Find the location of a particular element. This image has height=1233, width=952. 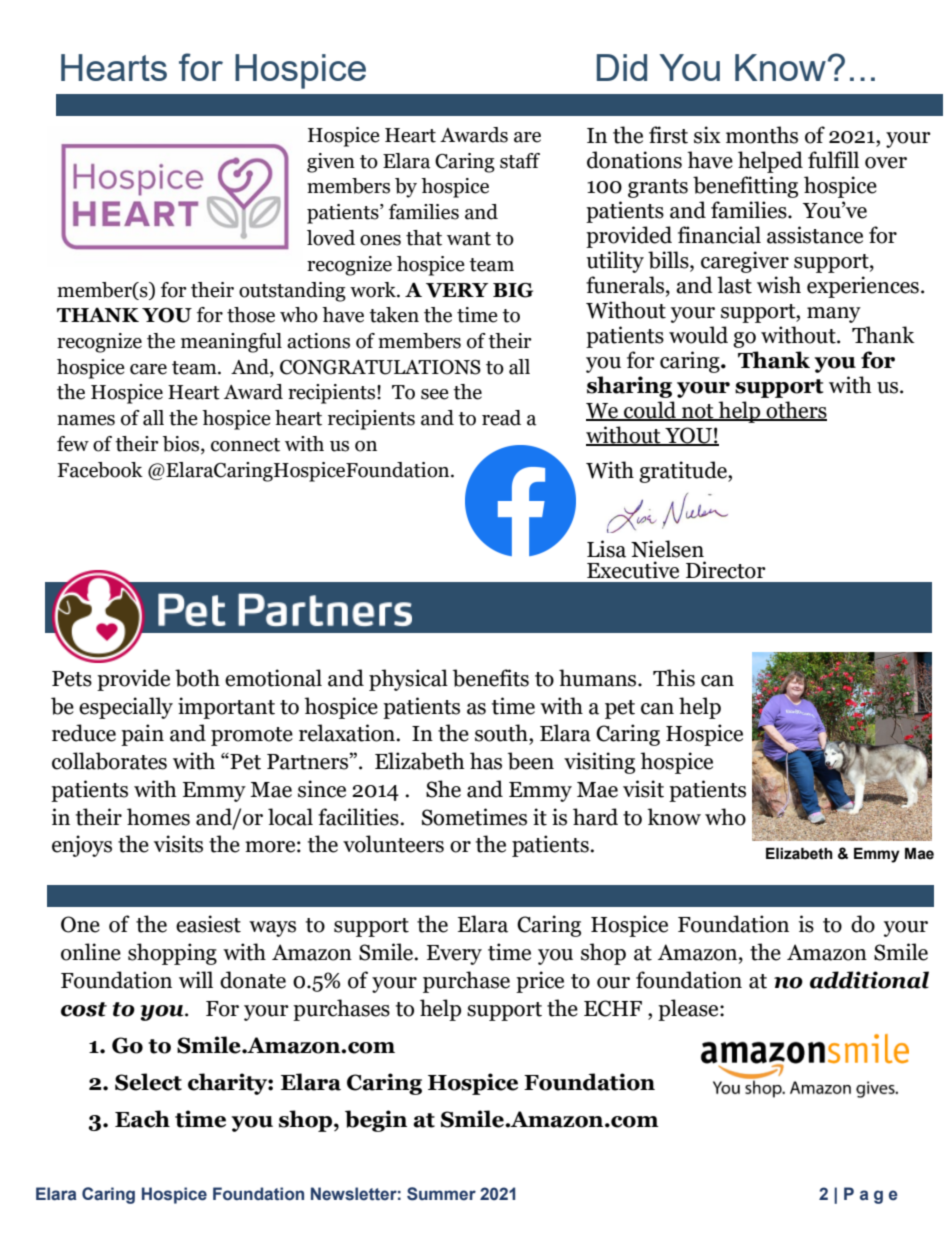

both is located at coordinates (197, 678).
